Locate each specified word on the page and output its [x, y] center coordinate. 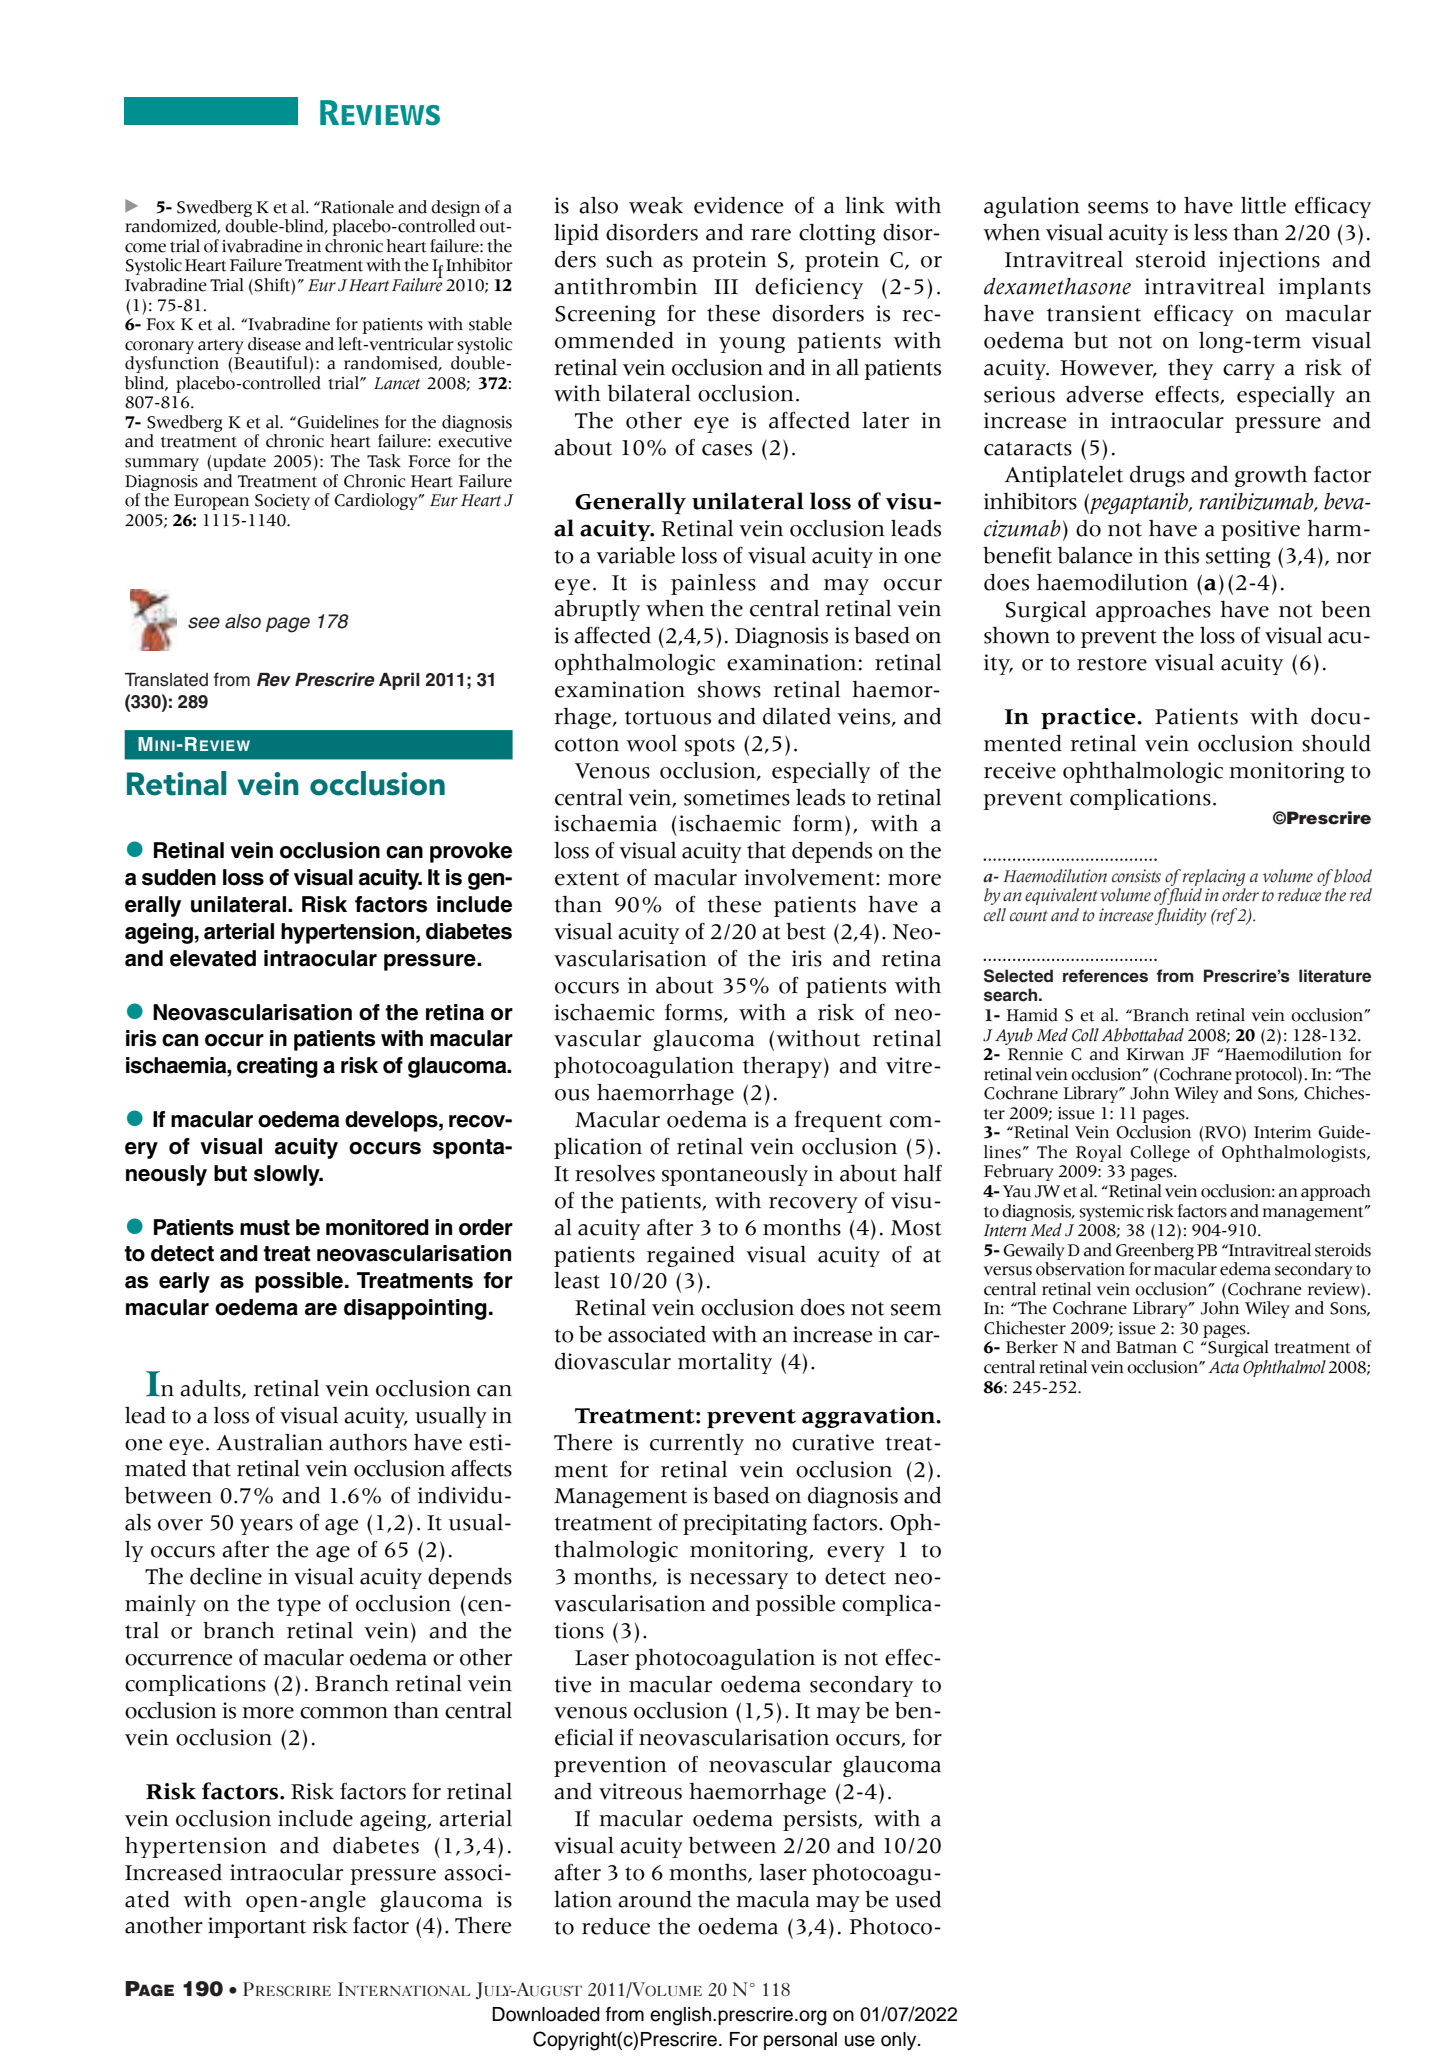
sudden [179, 877]
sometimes [737, 797]
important [257, 1927]
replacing [1214, 877]
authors [368, 1442]
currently [697, 1444]
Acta [1223, 1367]
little [1263, 205]
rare [771, 235]
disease [274, 344]
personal [800, 2041]
